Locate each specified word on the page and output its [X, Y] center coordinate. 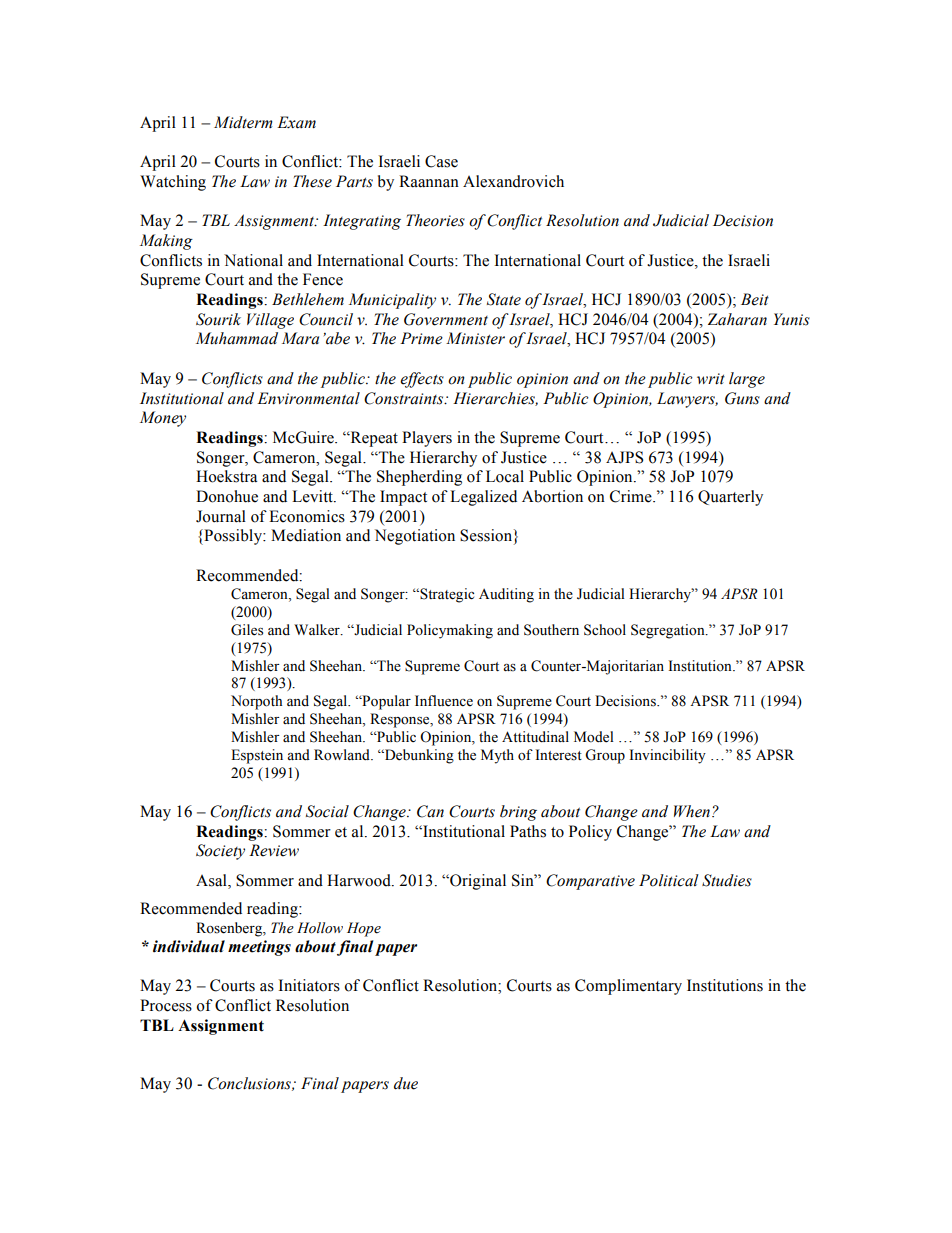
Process [166, 1005]
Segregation [669, 631]
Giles [247, 630]
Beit [755, 299]
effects [422, 380]
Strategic [446, 595]
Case [441, 161]
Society [220, 852]
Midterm [243, 122]
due [406, 1083]
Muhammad [237, 338]
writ [711, 379]
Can [430, 811]
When [692, 811]
